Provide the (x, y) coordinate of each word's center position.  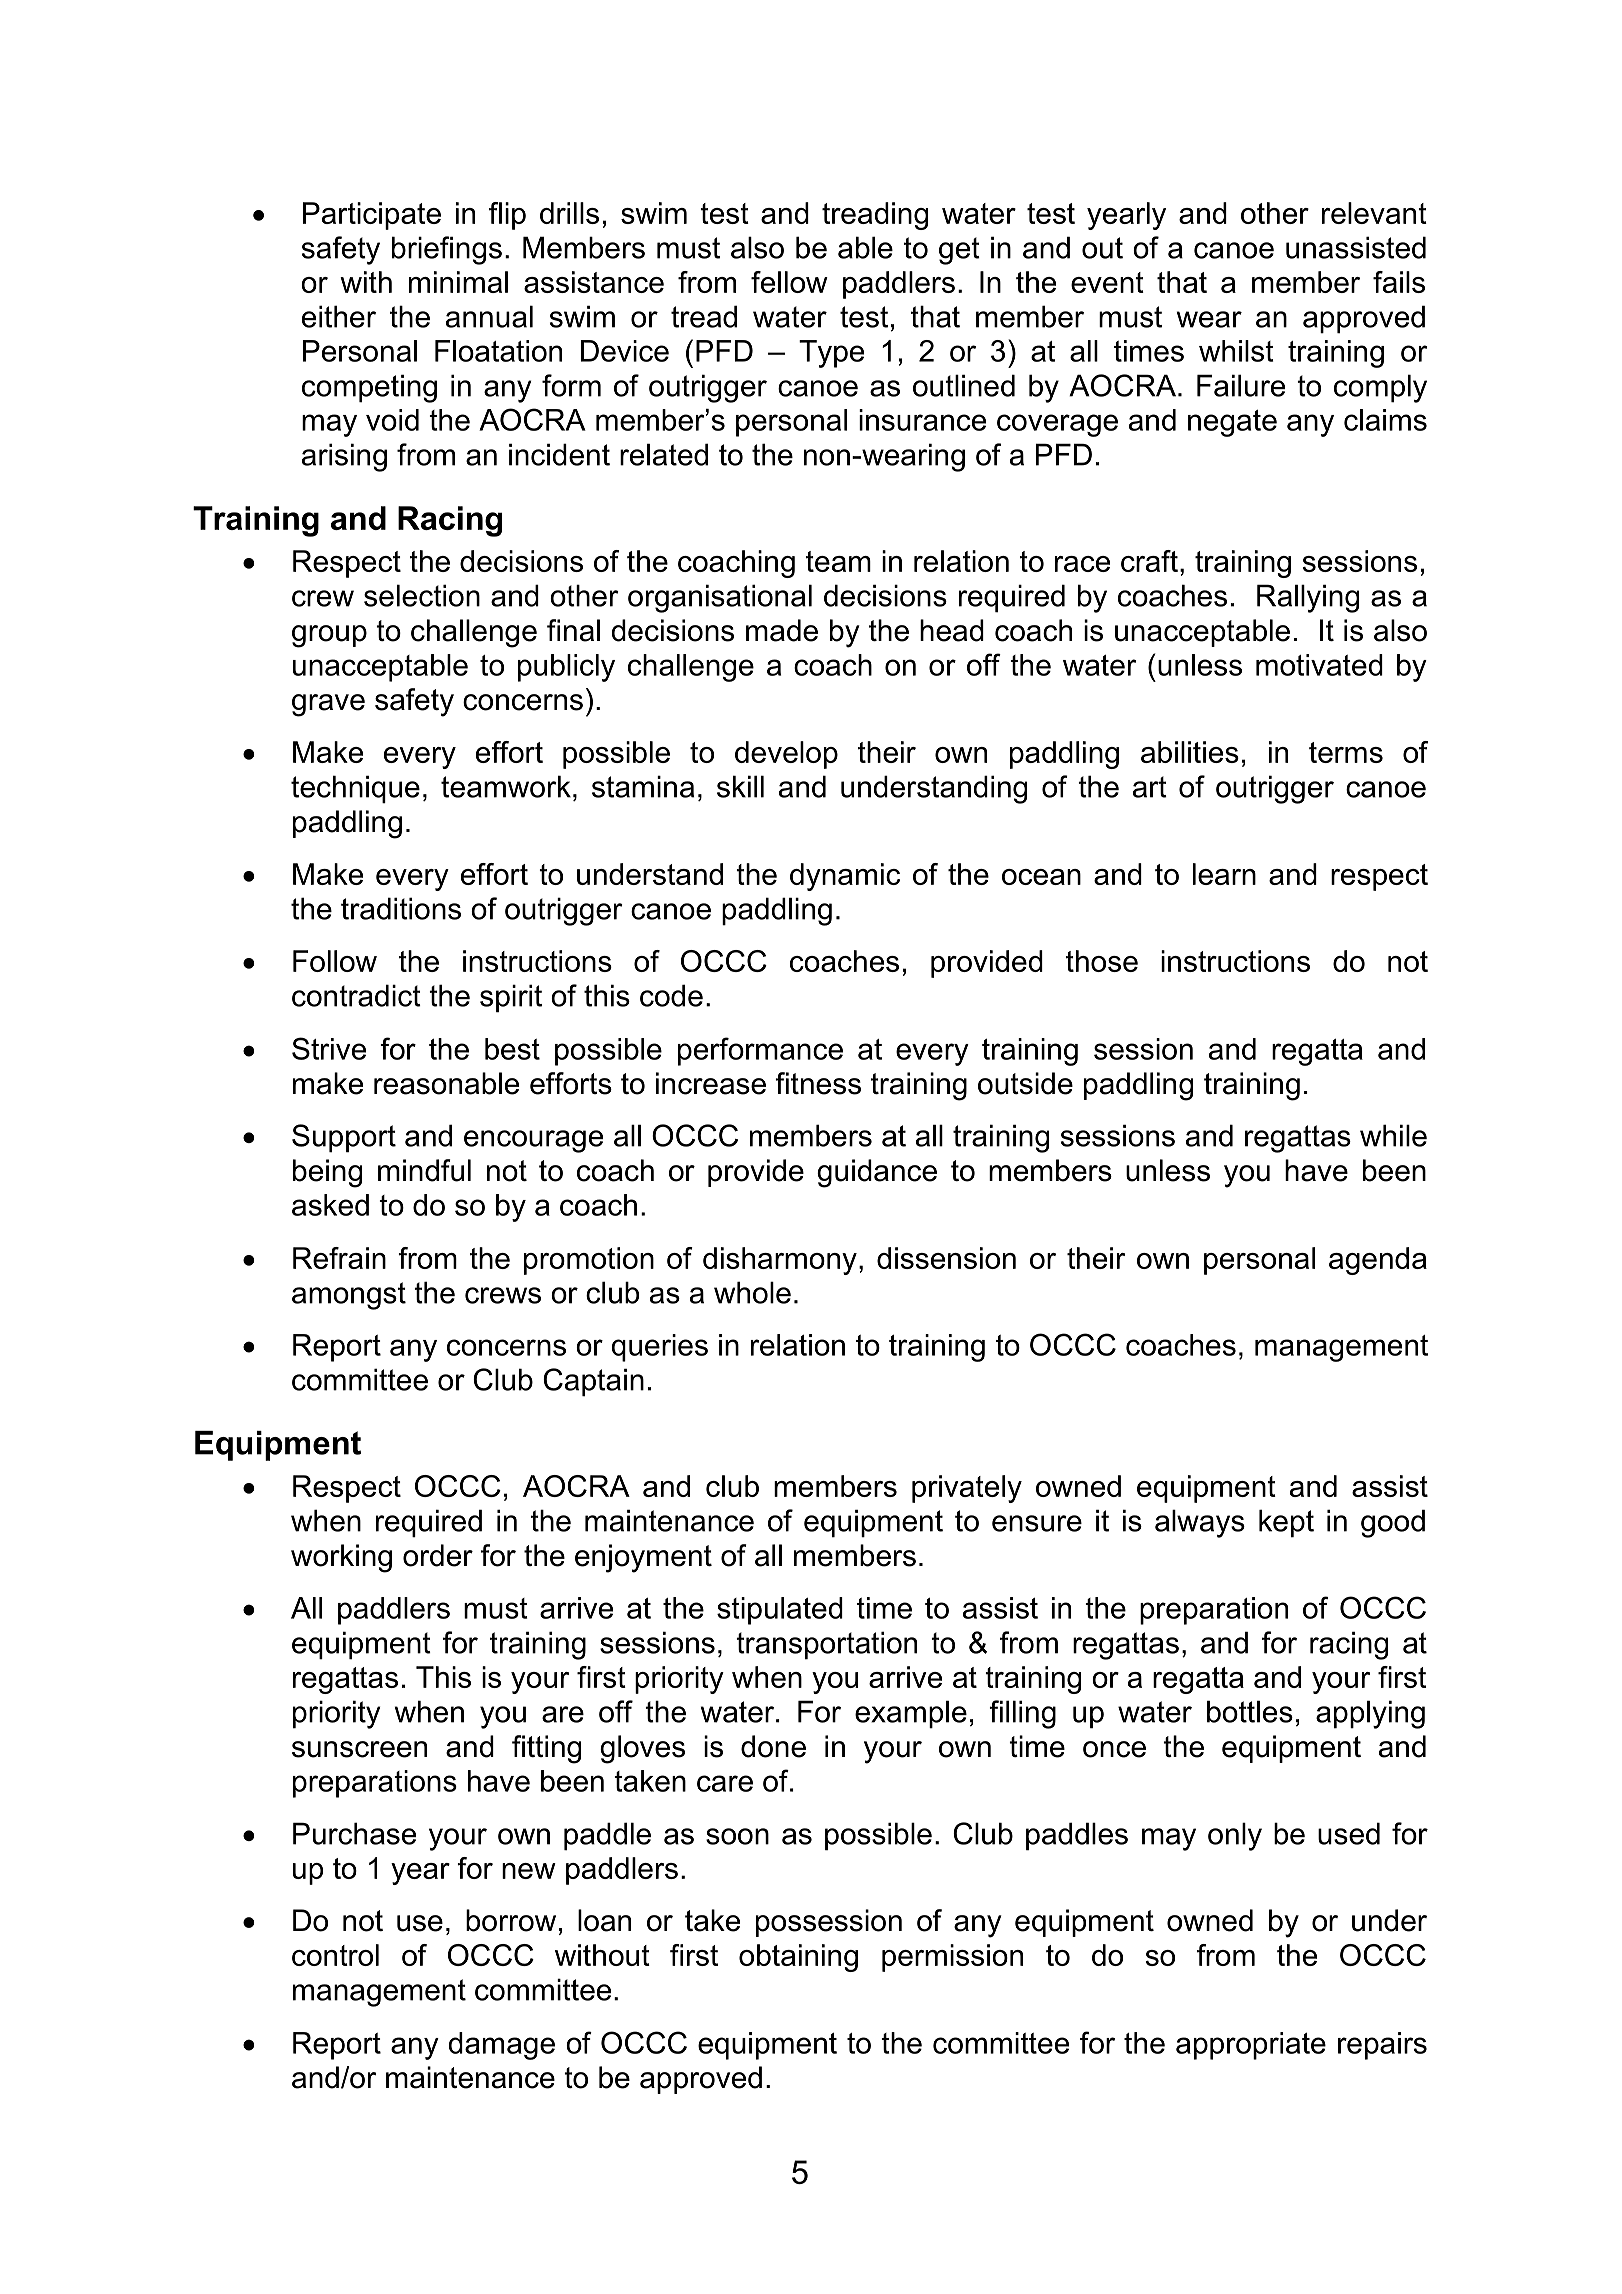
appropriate (1251, 2046)
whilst (1236, 351)
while (1393, 1135)
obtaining (798, 1958)
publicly (566, 668)
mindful (424, 1170)
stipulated (780, 1611)
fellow (789, 282)
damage (501, 2046)
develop (786, 755)
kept (1286, 1523)
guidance (877, 1173)
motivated (1319, 665)
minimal (458, 282)
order (438, 1555)
